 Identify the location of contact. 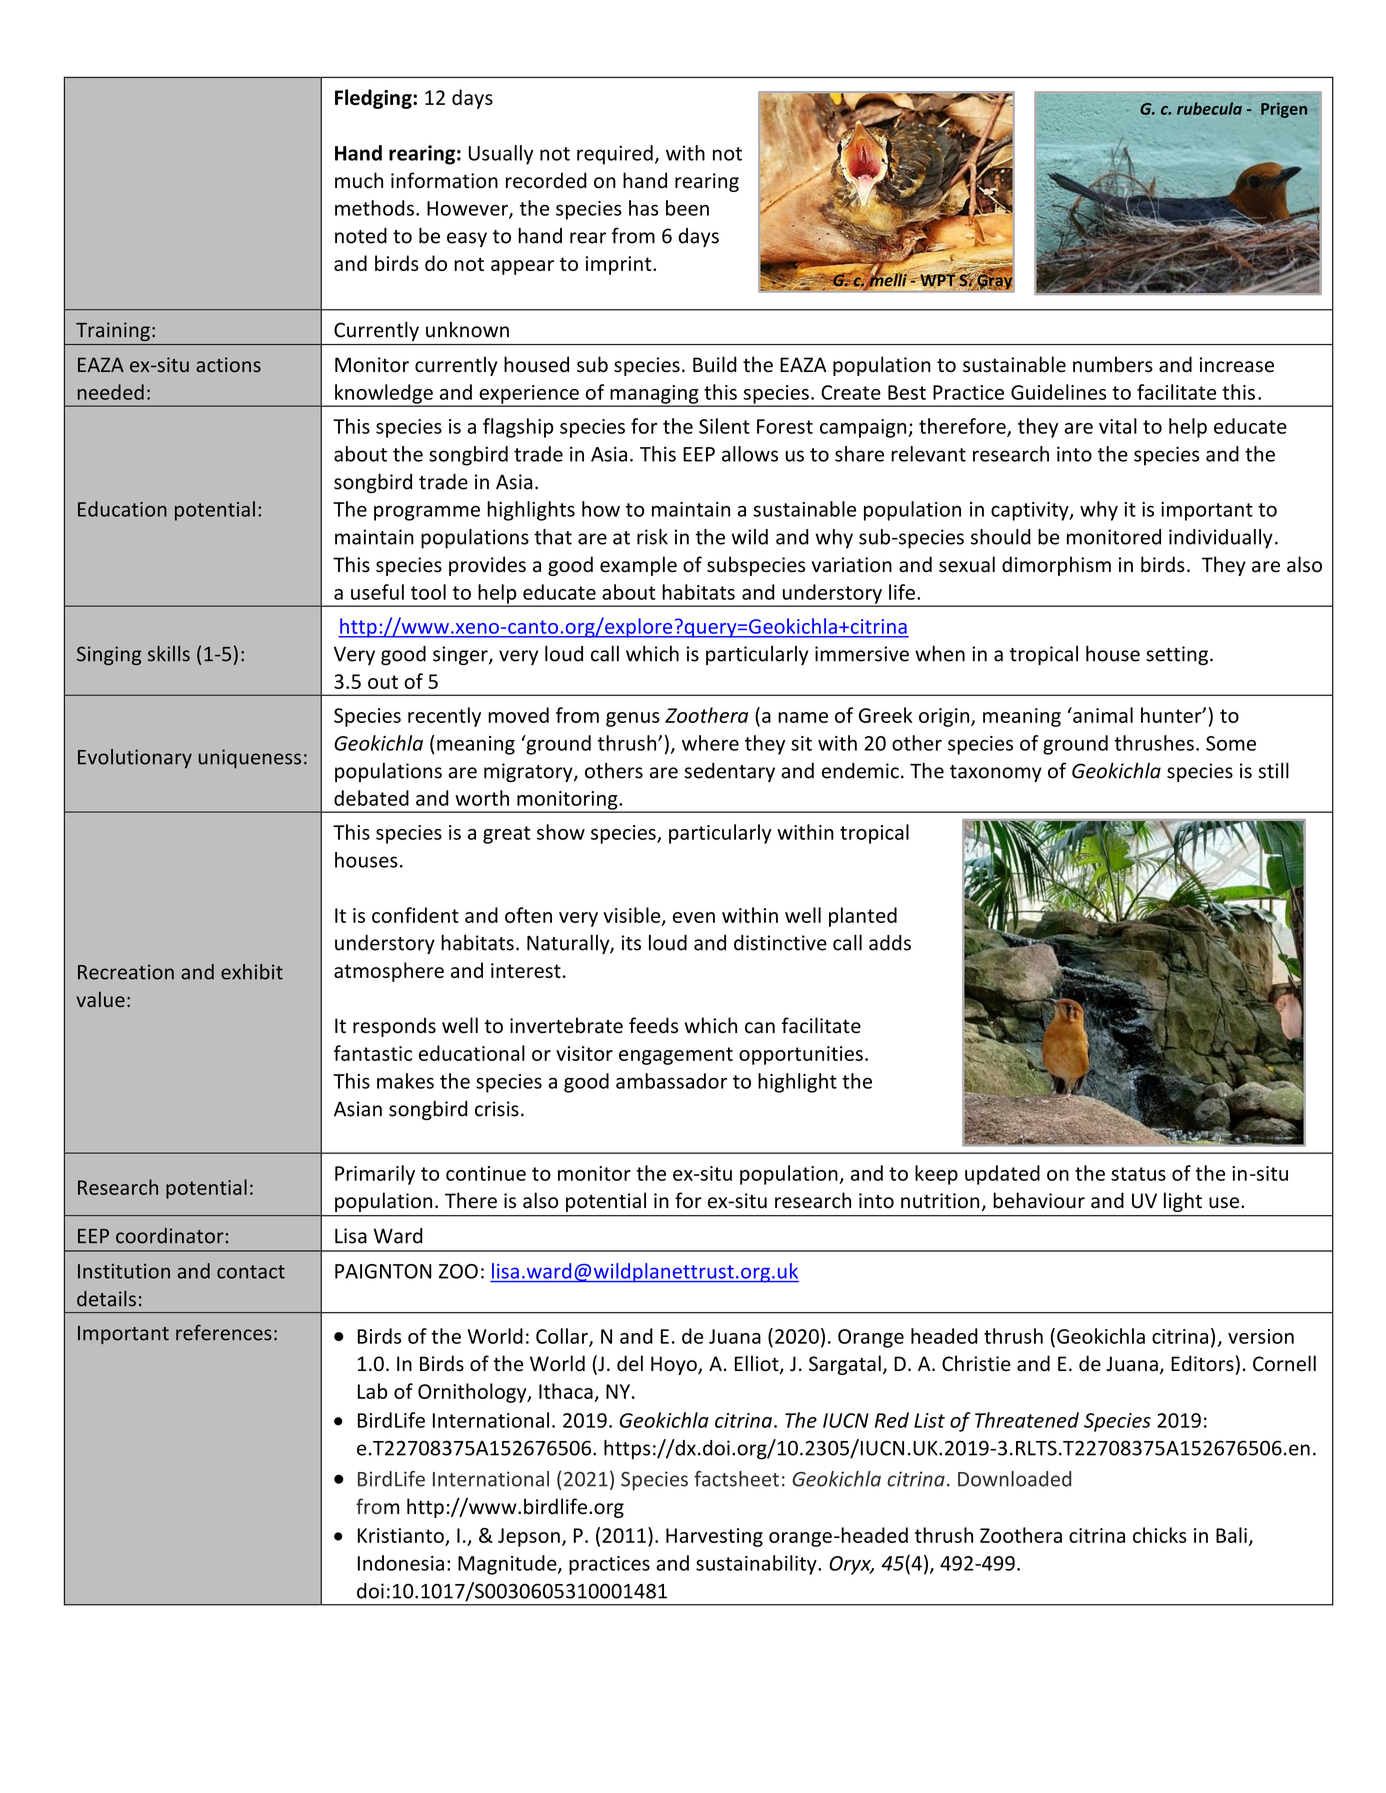
(251, 1272).
